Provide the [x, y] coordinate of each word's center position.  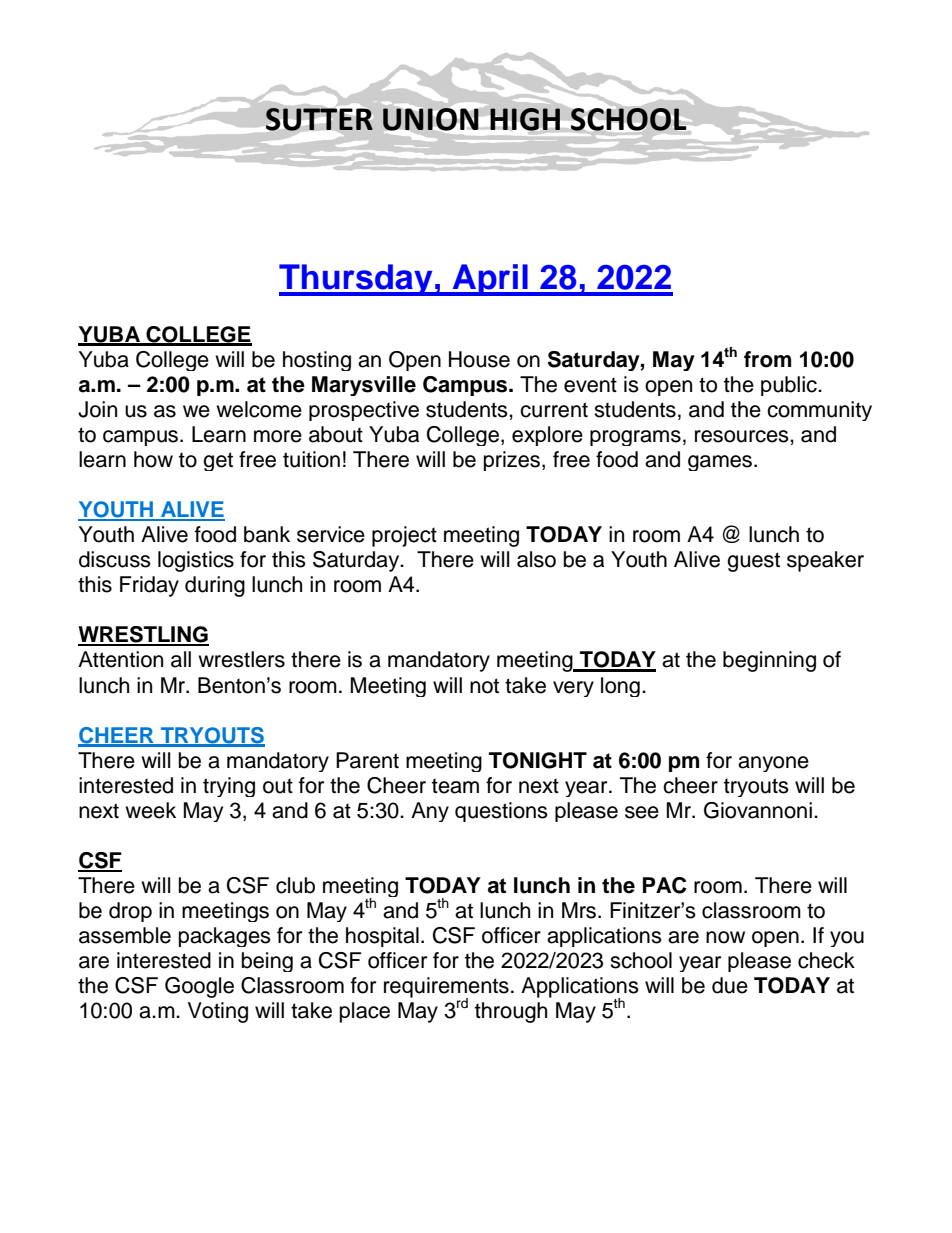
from [767, 359]
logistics [196, 561]
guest [753, 562]
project [404, 536]
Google [199, 987]
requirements [446, 988]
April [490, 280]
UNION [431, 119]
